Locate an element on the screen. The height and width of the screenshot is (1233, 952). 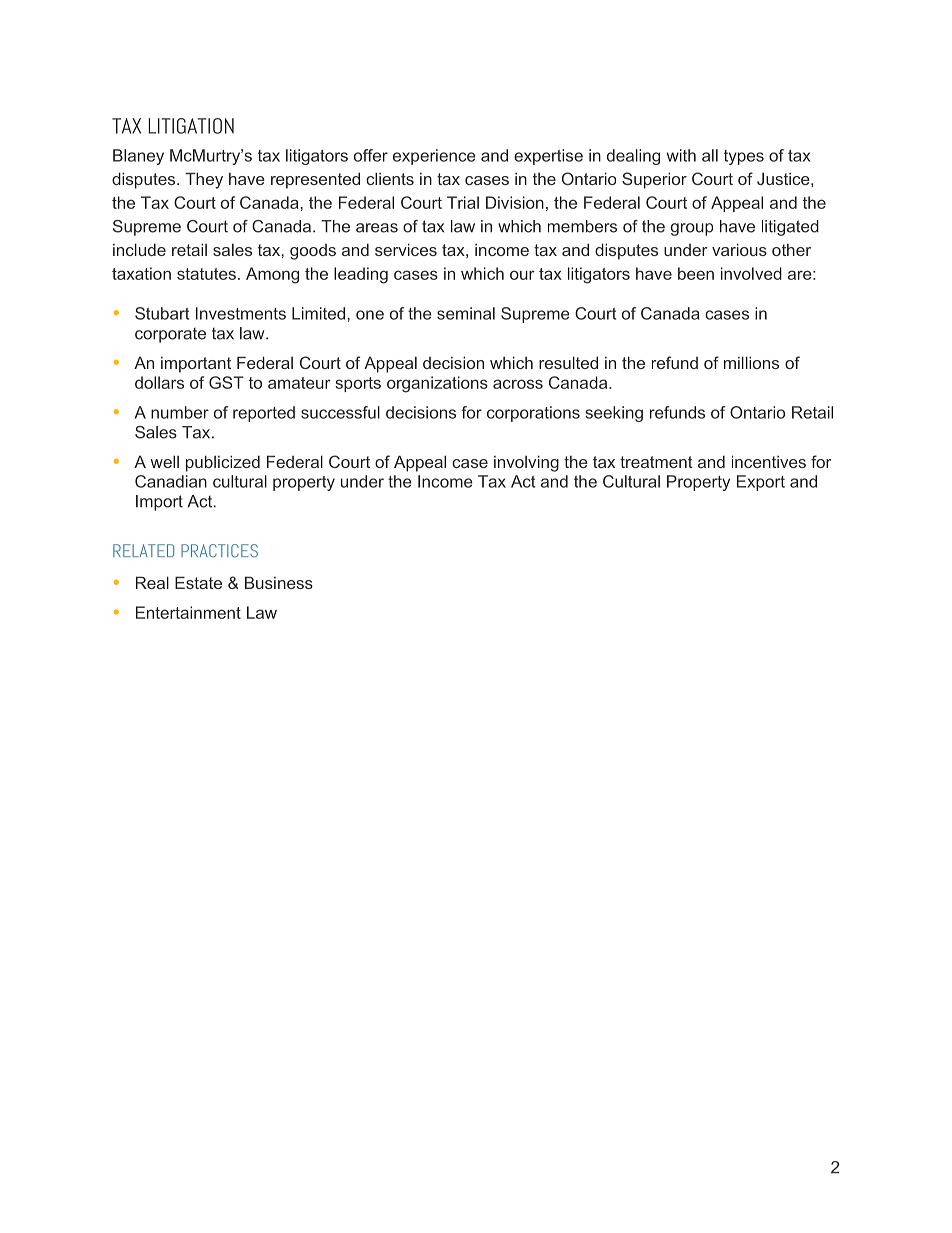
Export is located at coordinates (761, 483).
